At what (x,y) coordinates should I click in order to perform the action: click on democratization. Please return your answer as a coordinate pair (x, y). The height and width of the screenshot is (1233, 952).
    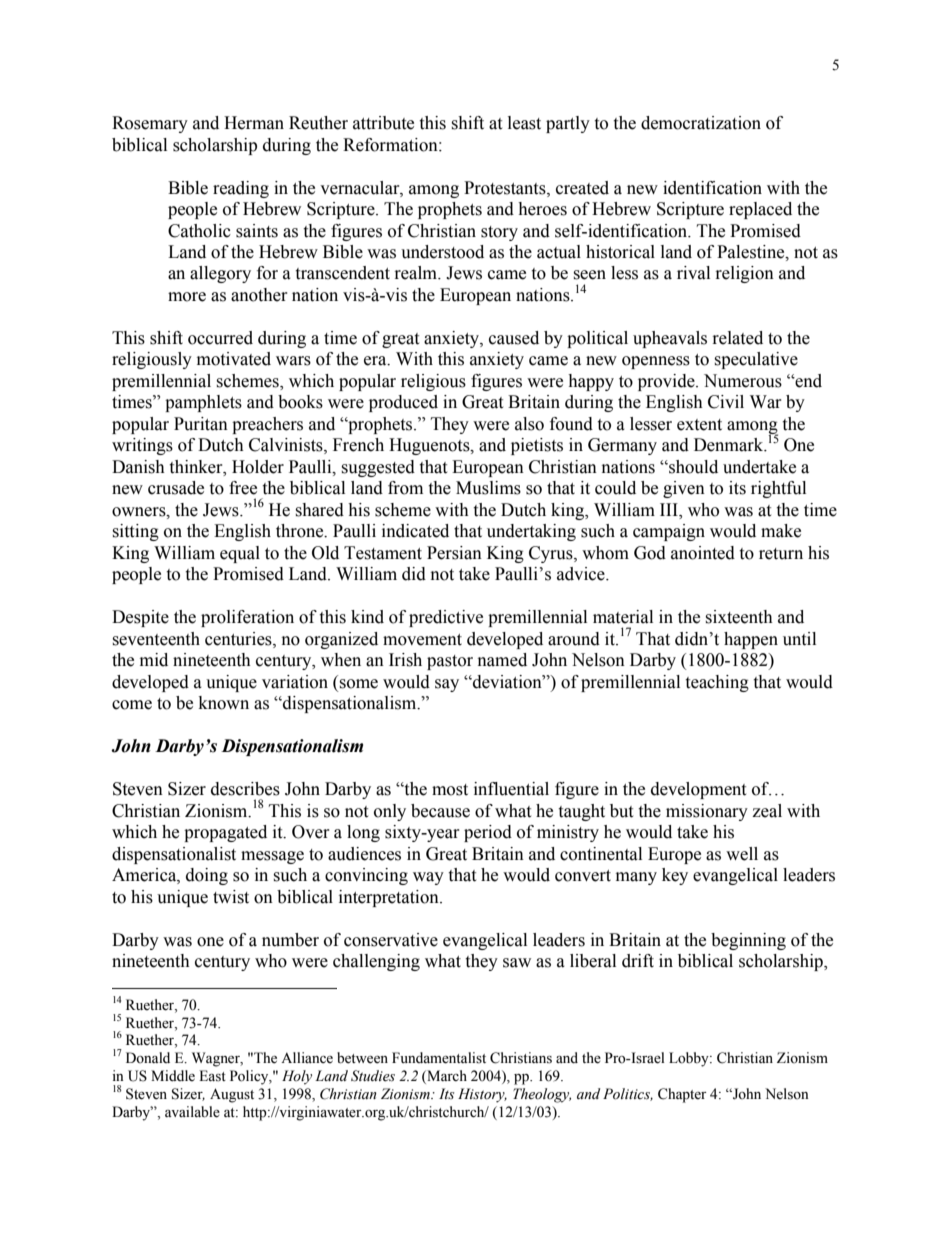
    Looking at the image, I should click on (701, 123).
